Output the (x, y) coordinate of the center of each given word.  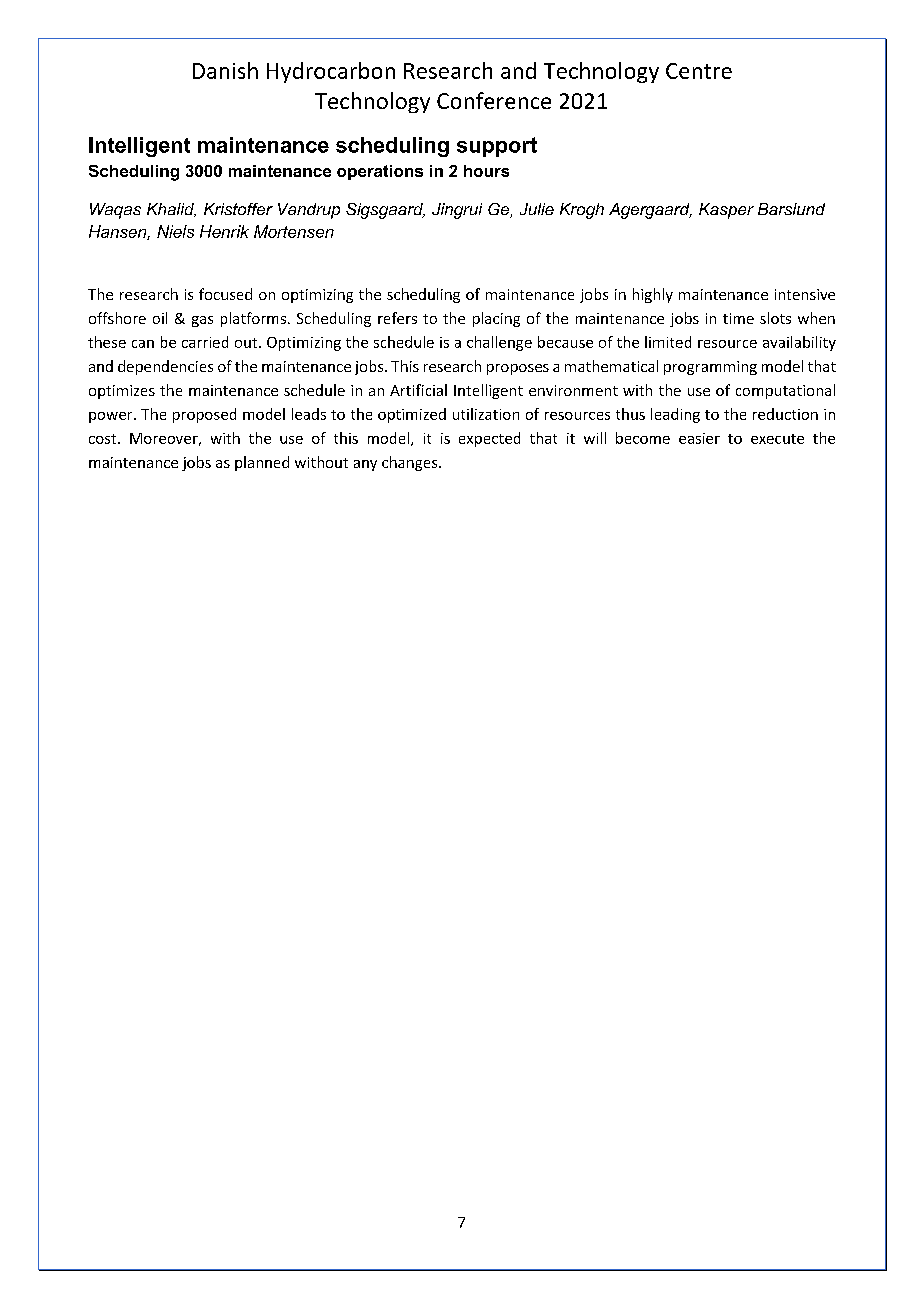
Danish (225, 70)
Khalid (171, 210)
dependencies (165, 367)
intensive (805, 294)
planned (262, 463)
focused (225, 294)
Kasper (726, 211)
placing (496, 319)
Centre (699, 71)
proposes (518, 369)
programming (710, 368)
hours (486, 171)
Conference (494, 100)
